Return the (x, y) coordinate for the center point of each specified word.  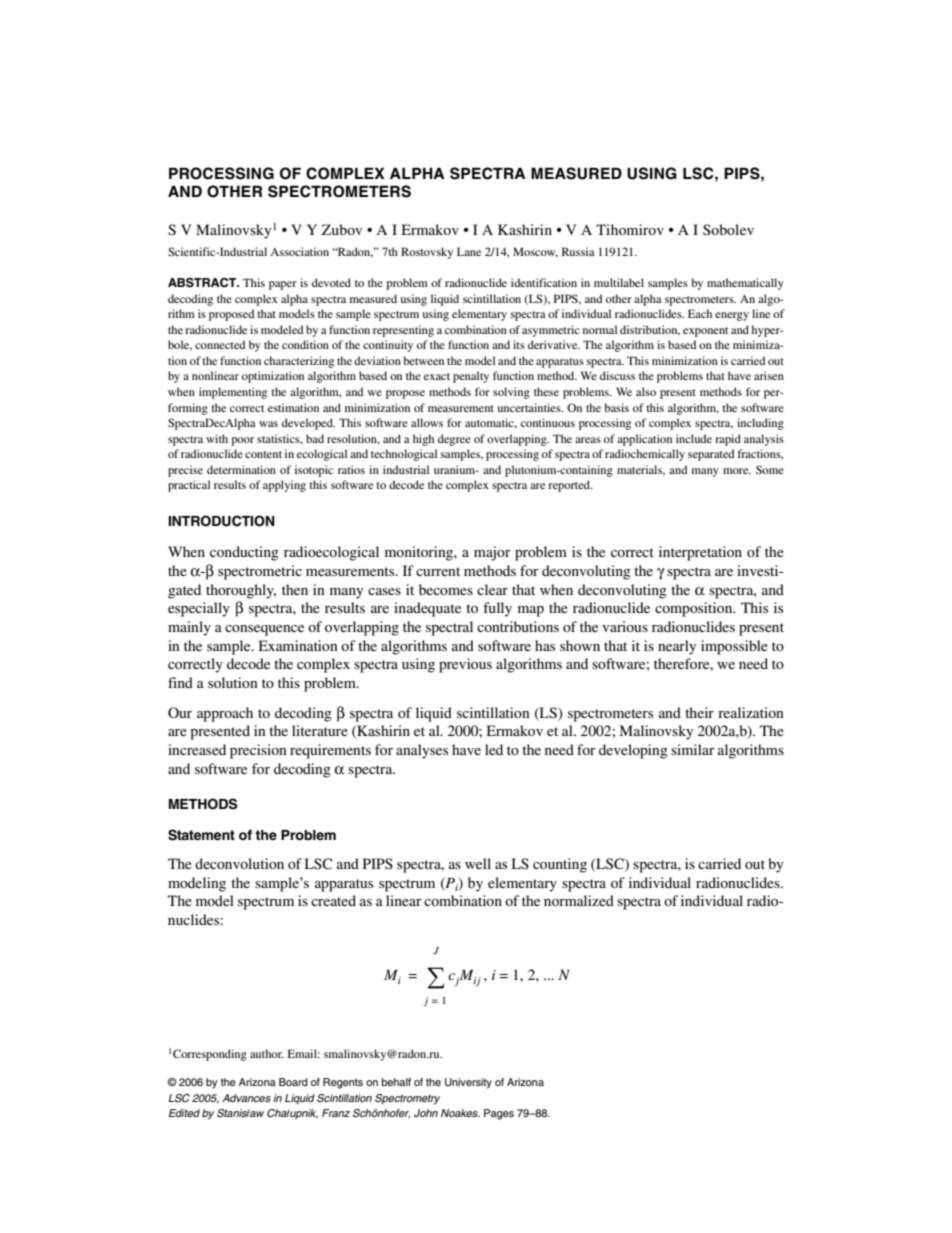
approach (225, 714)
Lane (469, 251)
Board (293, 1082)
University (468, 1083)
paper (283, 285)
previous (465, 665)
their (699, 712)
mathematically (745, 284)
